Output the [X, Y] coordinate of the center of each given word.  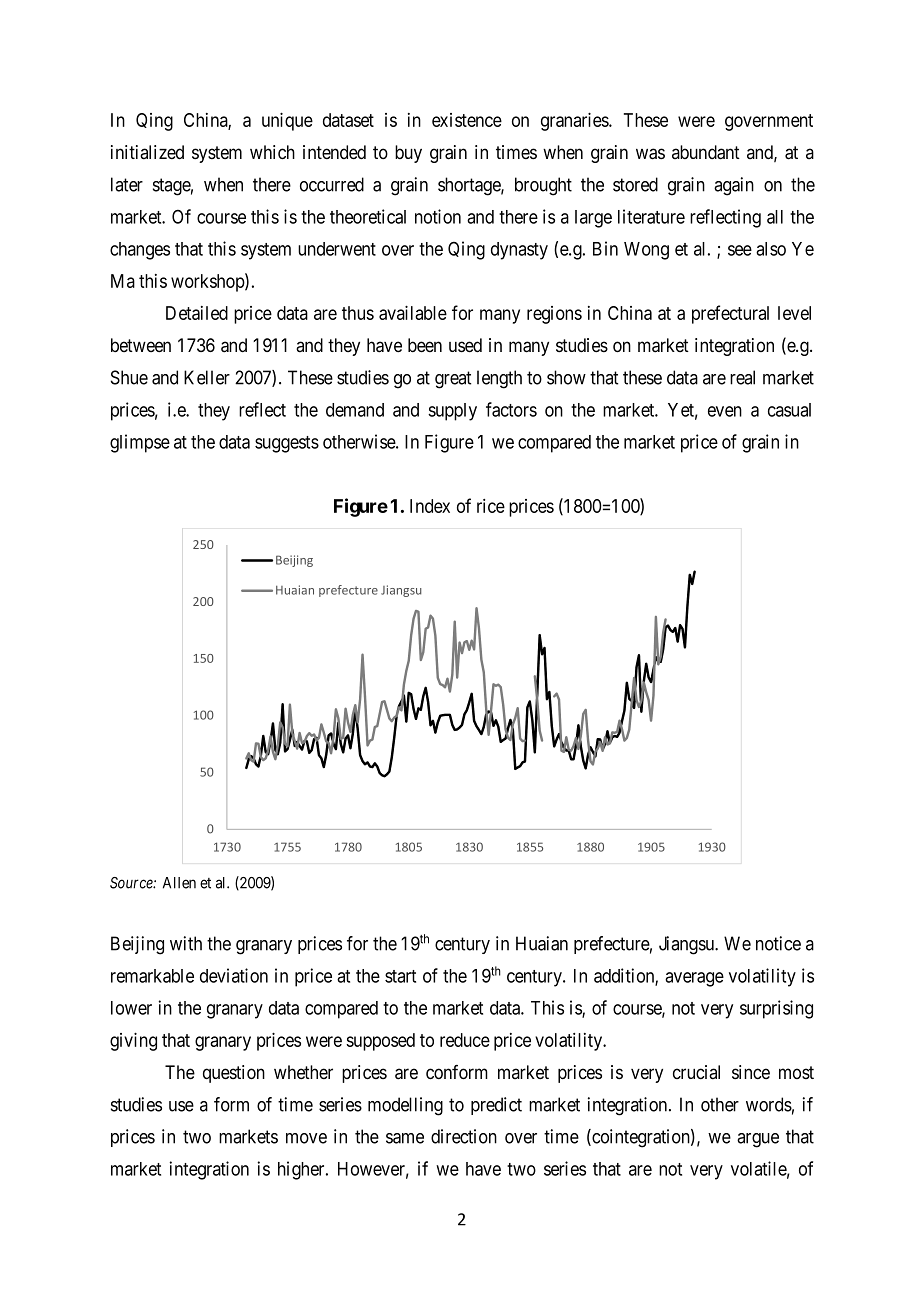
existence [467, 120]
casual [789, 410]
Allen [179, 883]
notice [778, 943]
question [234, 1074]
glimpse [140, 443]
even [725, 411]
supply [452, 412]
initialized [147, 152]
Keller [207, 377]
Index [430, 506]
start [400, 976]
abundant [706, 152]
